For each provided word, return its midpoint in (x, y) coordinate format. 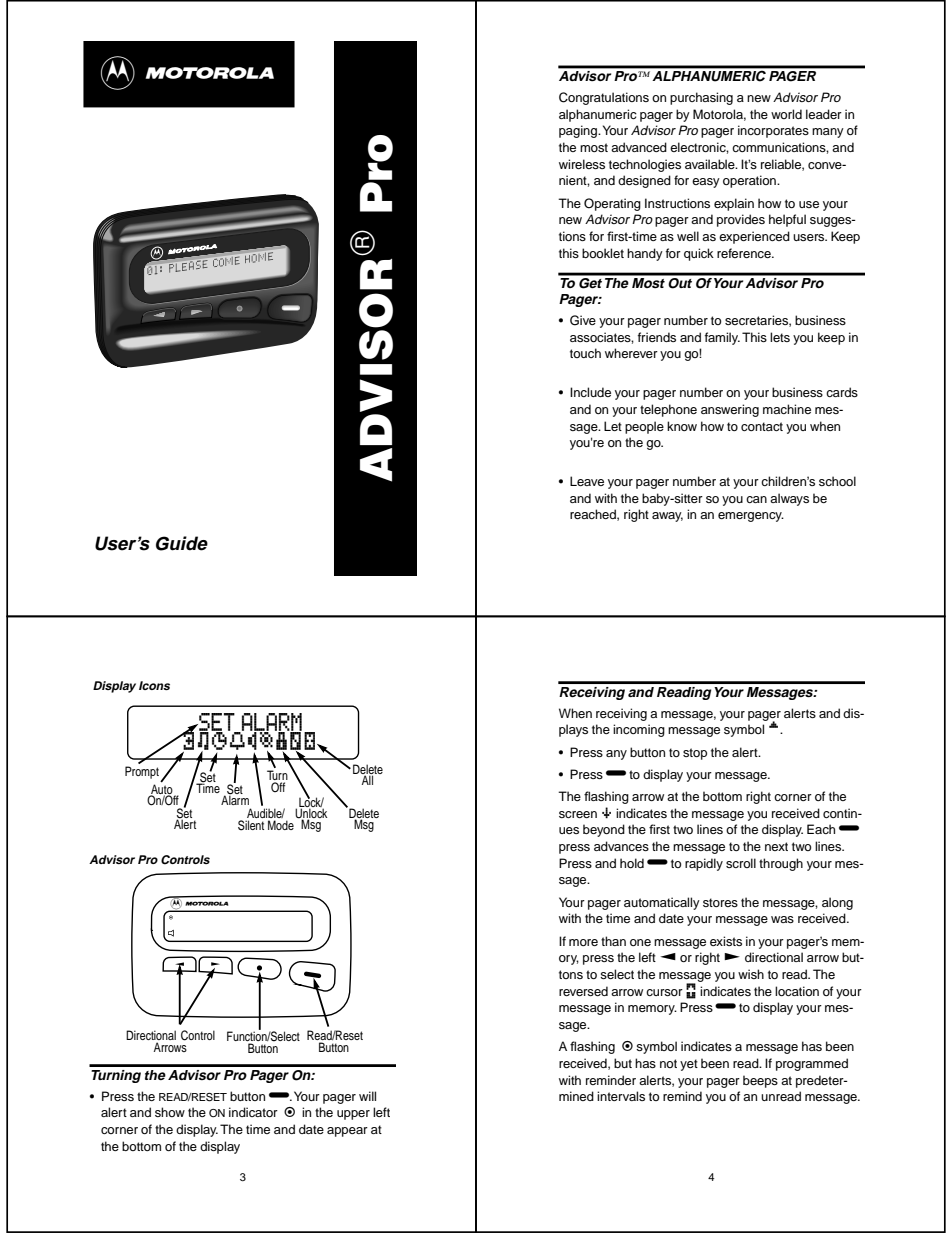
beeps (760, 1081)
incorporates (773, 131)
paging (579, 131)
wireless (582, 164)
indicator (253, 1112)
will (367, 1096)
